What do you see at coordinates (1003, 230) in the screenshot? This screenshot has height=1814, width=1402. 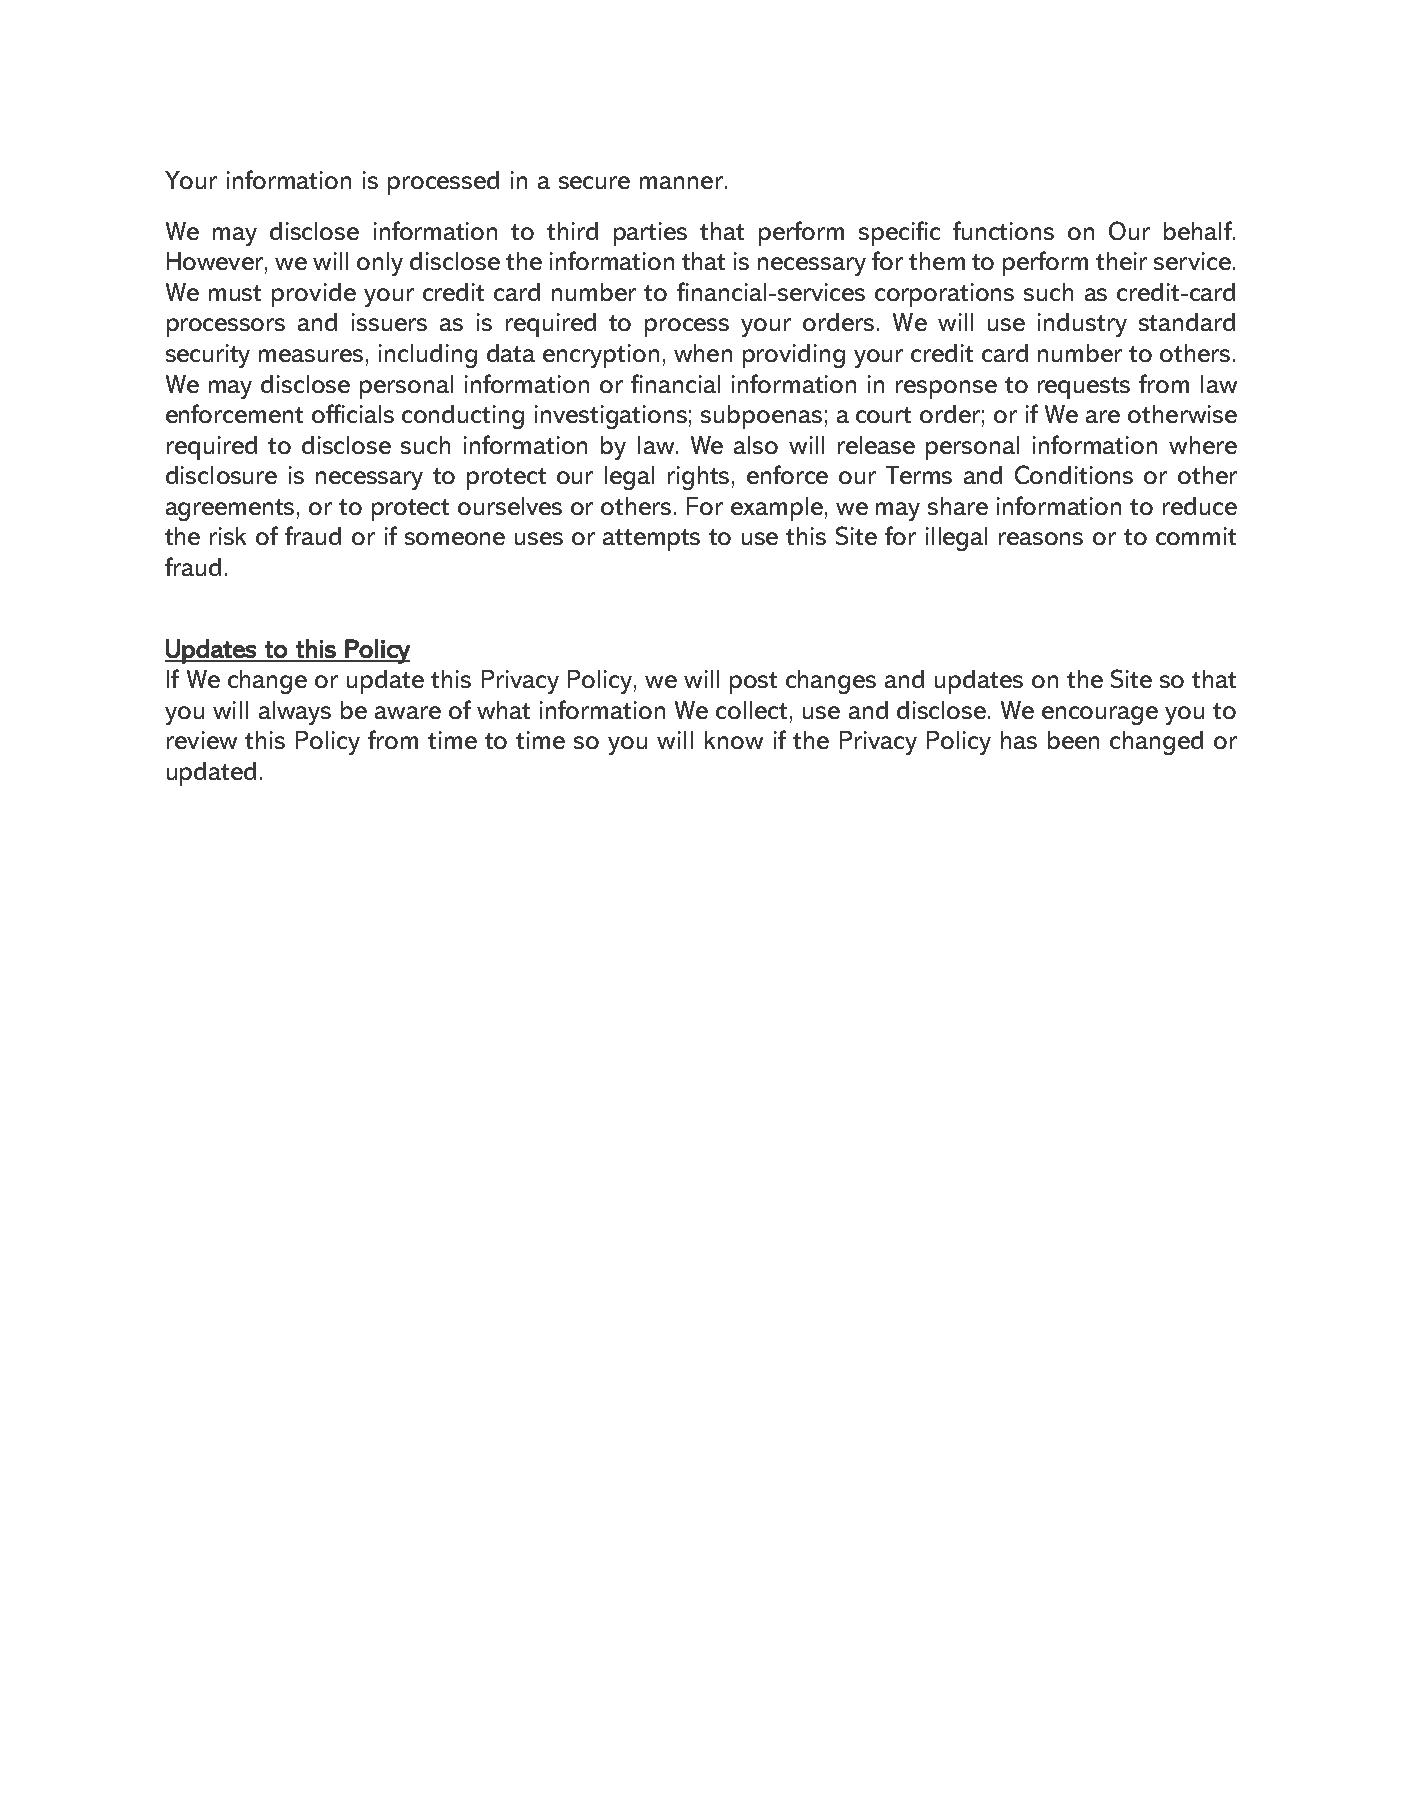 I see `functions` at bounding box center [1003, 230].
